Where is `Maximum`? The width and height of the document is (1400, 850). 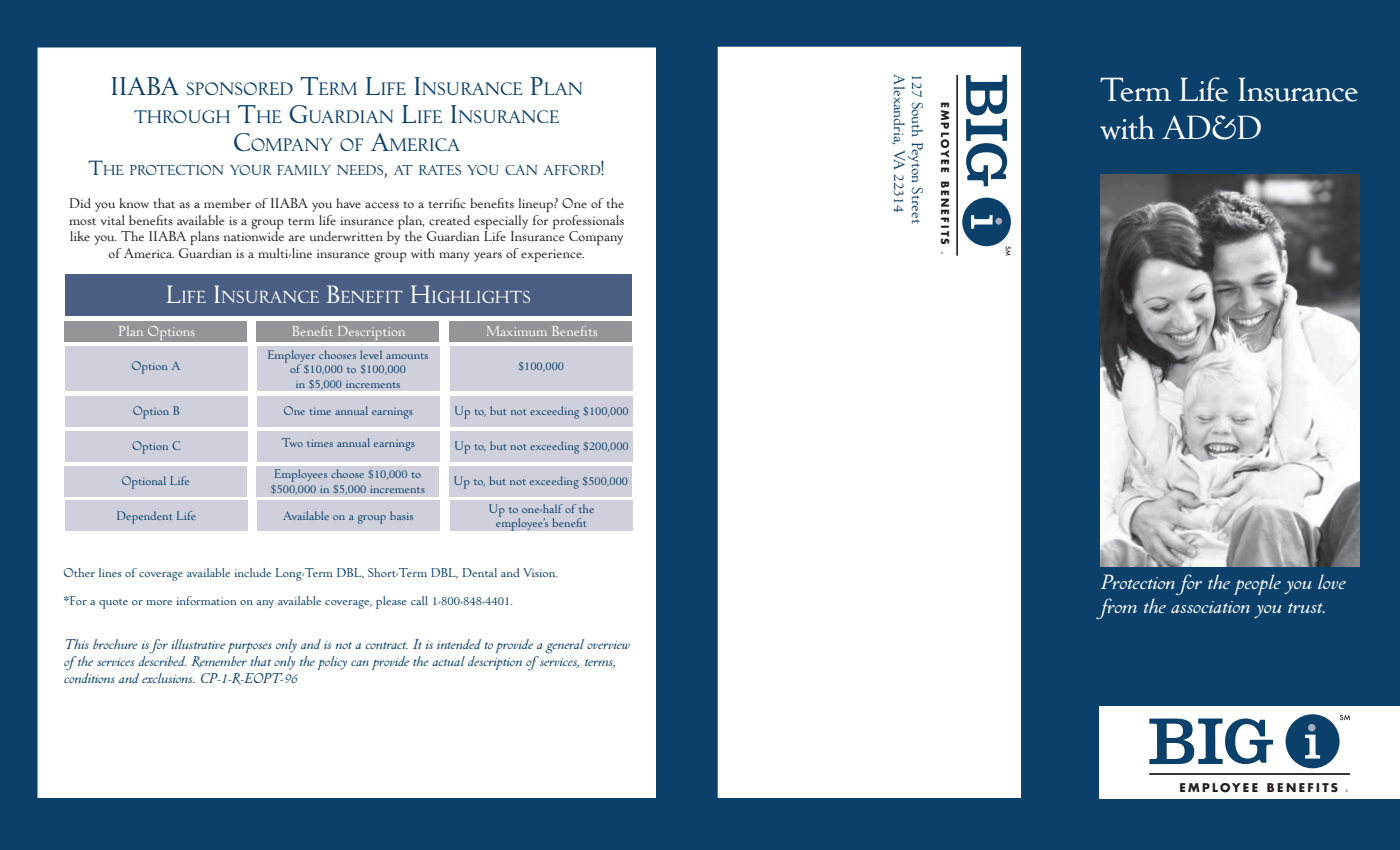 Maximum is located at coordinates (517, 331).
